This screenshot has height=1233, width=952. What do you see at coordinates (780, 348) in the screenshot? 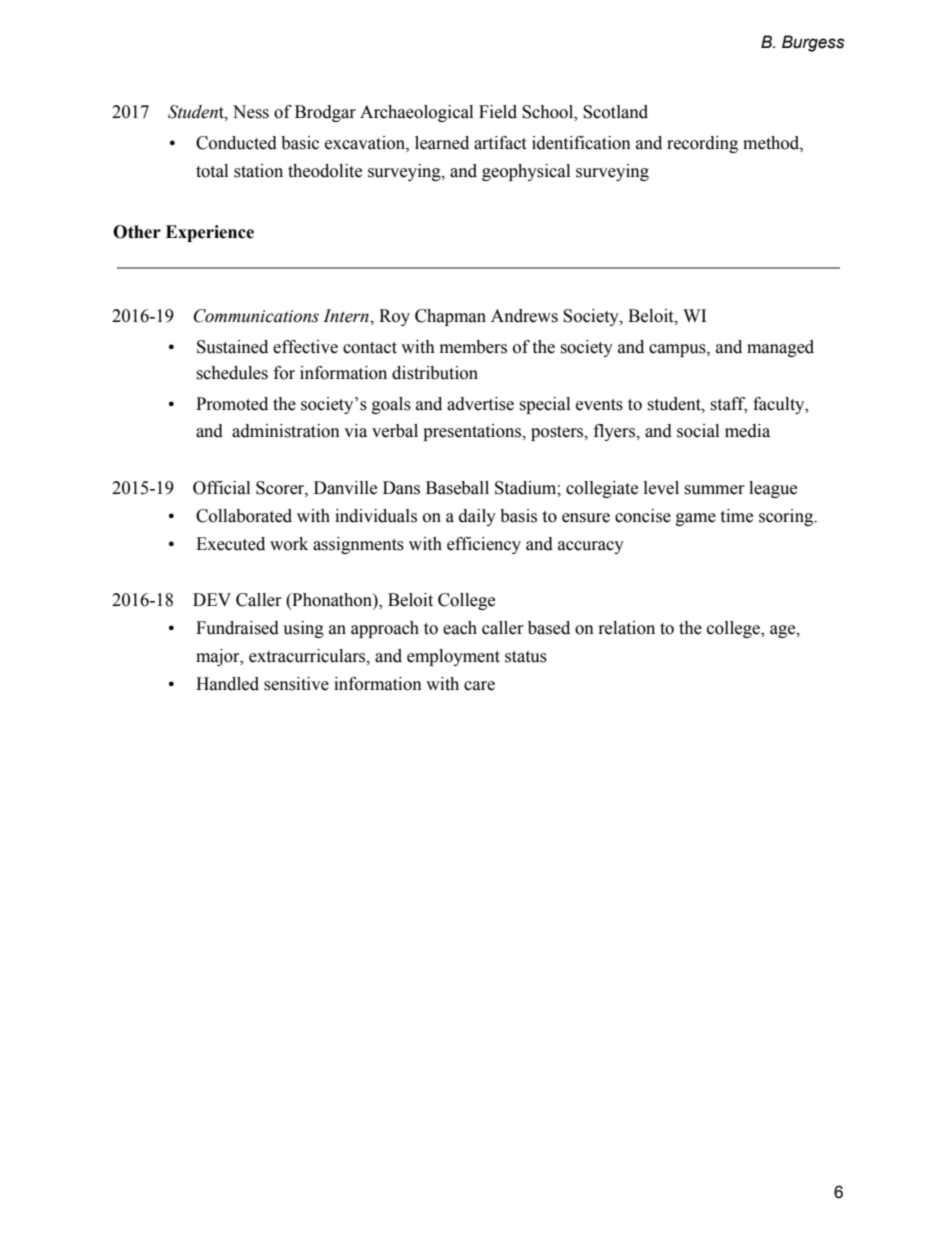
I see `managed` at bounding box center [780, 348].
